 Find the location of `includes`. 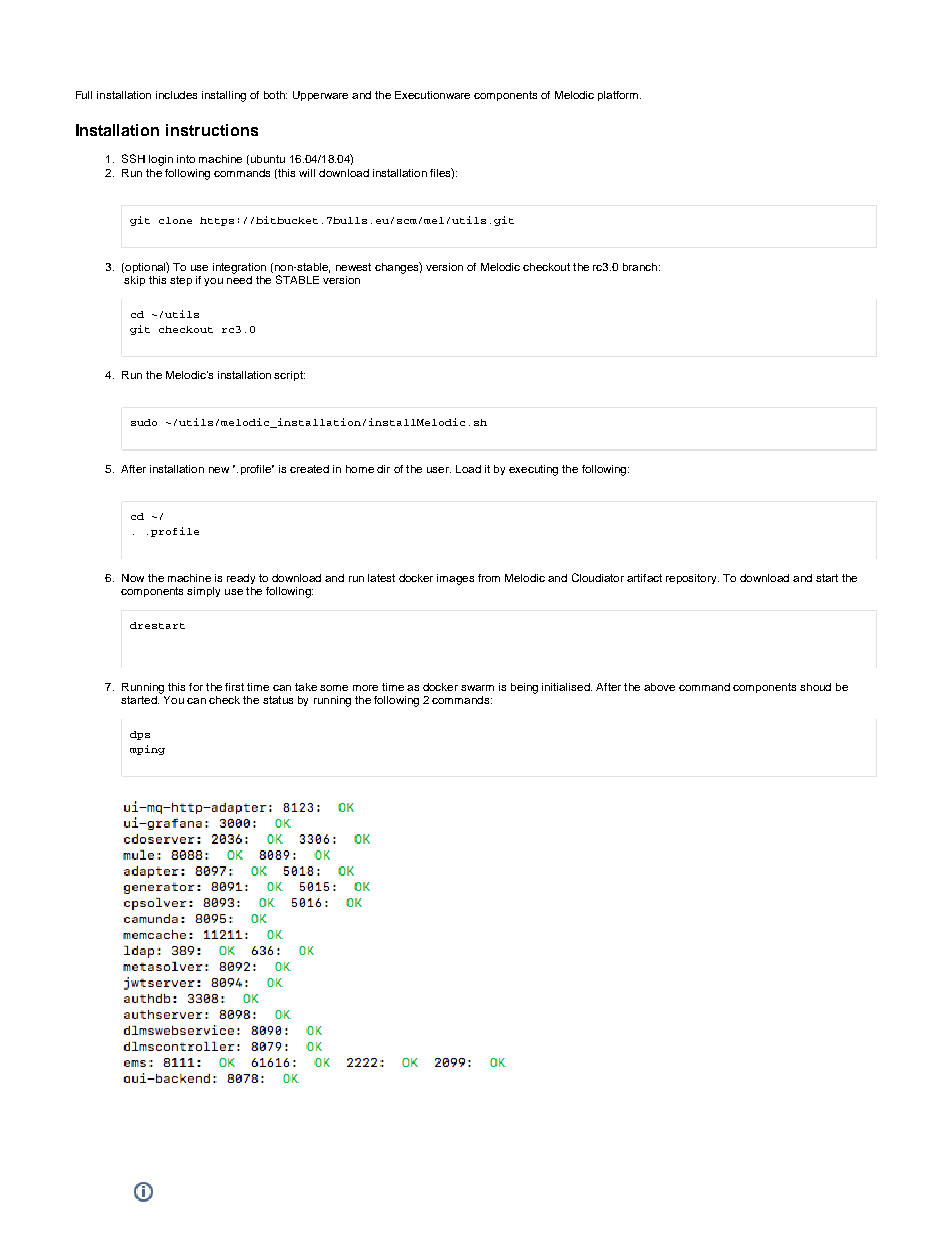

includes is located at coordinates (176, 95).
